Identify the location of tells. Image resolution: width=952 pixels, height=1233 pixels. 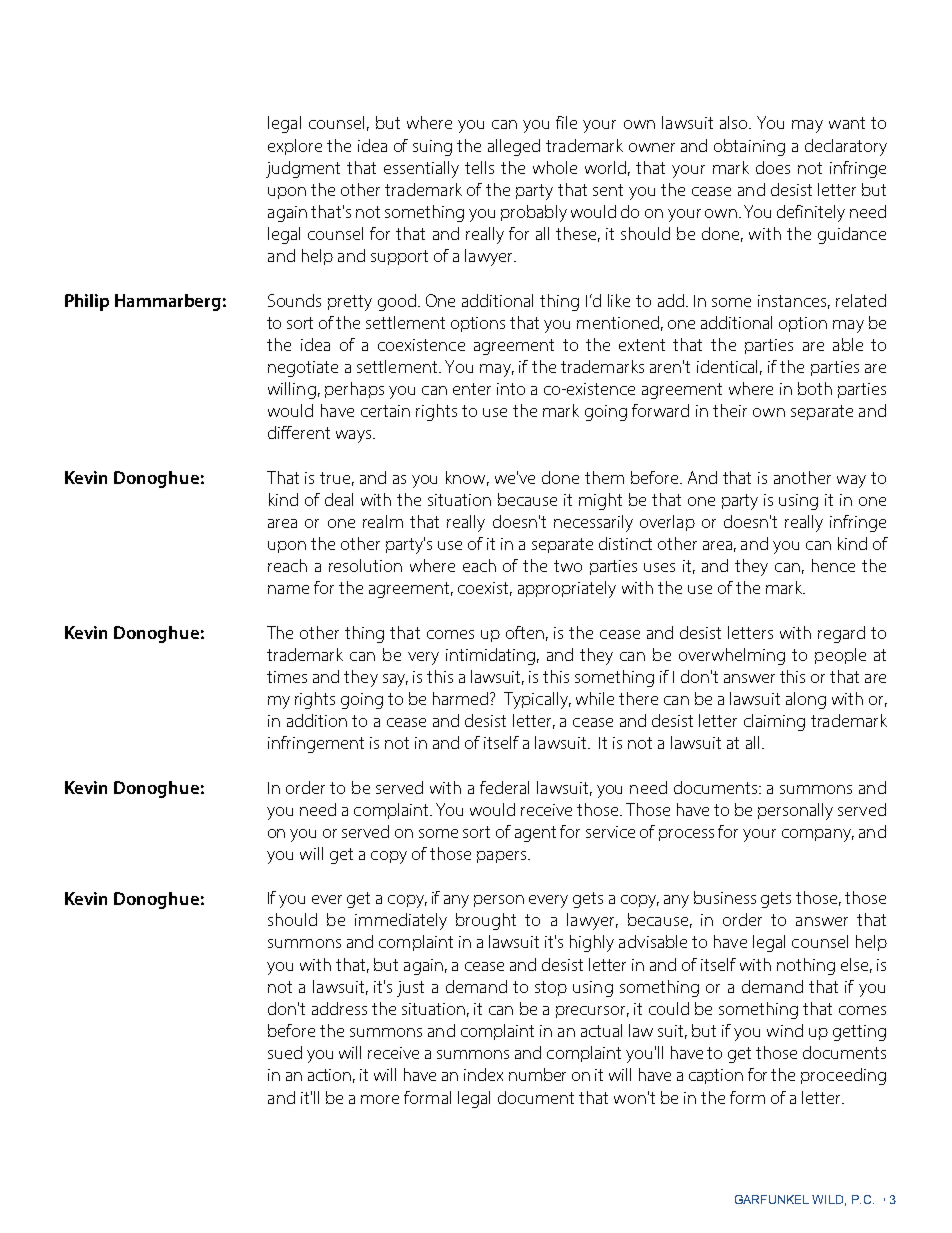
(479, 167).
